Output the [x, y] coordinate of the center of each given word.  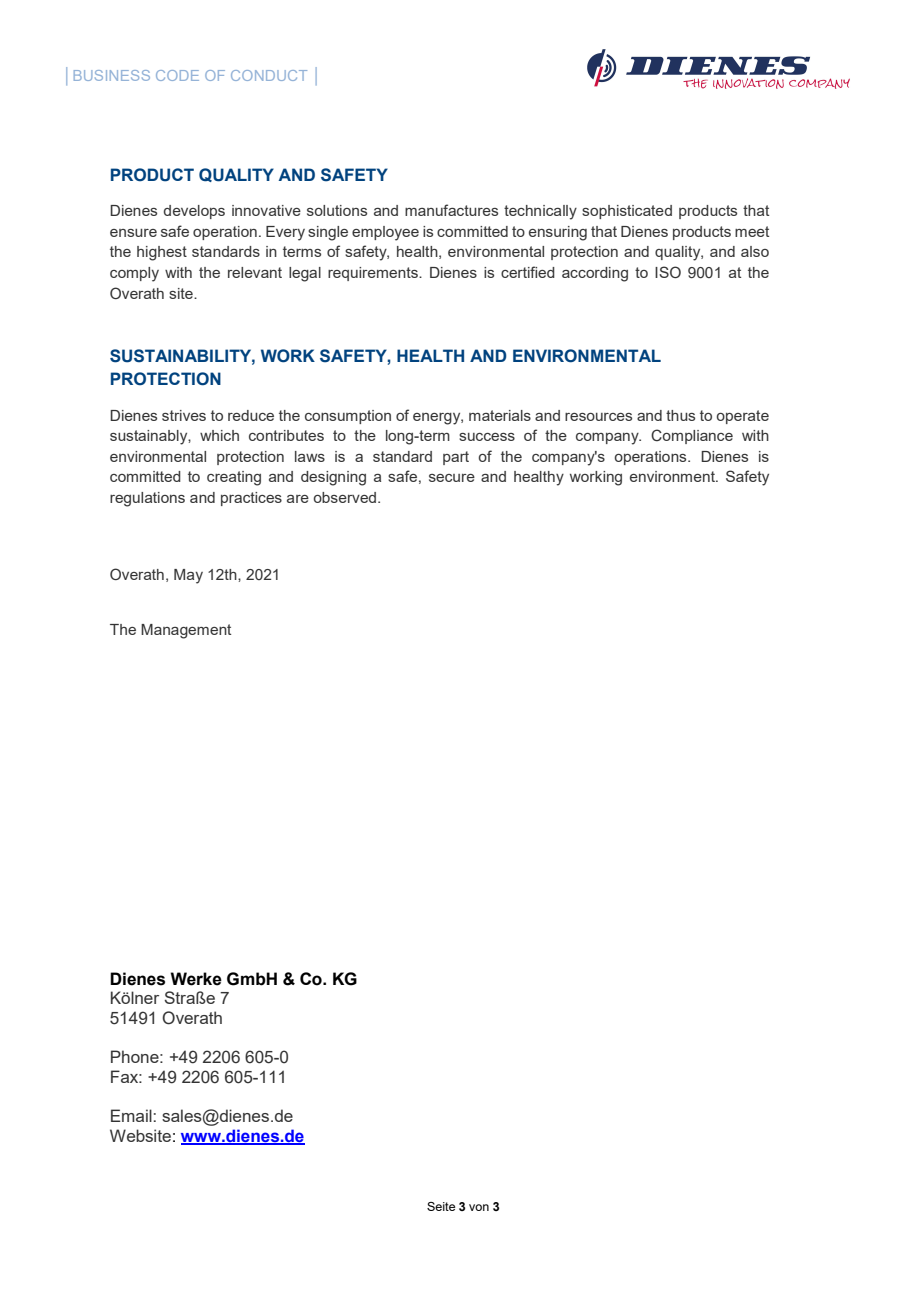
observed [345, 497]
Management [186, 631]
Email [131, 1115]
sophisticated [627, 212]
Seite [441, 1206]
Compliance [692, 436]
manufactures [451, 210]
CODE [177, 75]
